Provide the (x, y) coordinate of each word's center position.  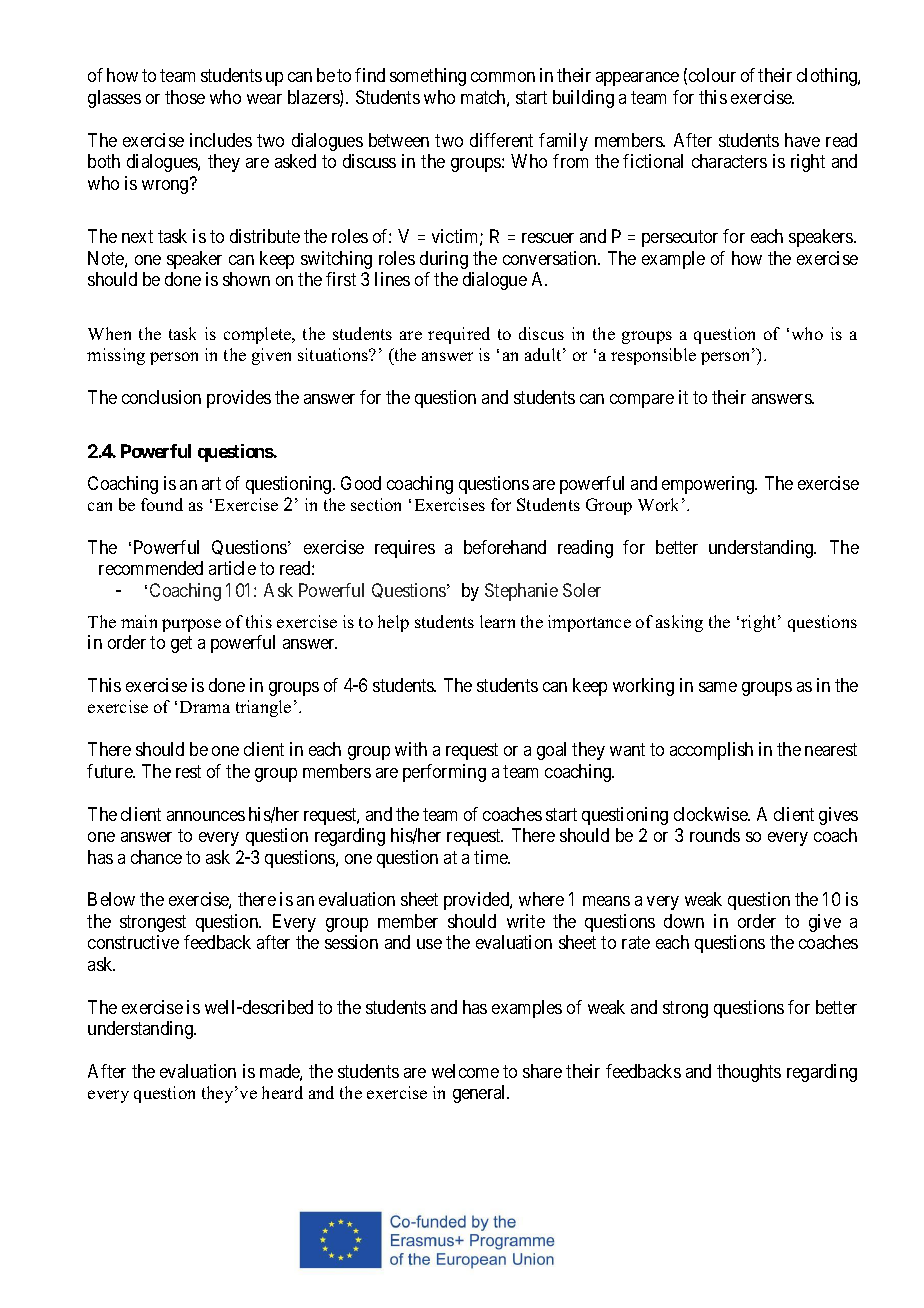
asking (679, 623)
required (459, 335)
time (492, 857)
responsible (653, 356)
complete (259, 335)
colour (712, 75)
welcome (465, 1071)
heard (282, 1092)
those (185, 97)
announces (206, 816)
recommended (151, 568)
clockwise (712, 814)
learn (497, 621)
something (428, 77)
